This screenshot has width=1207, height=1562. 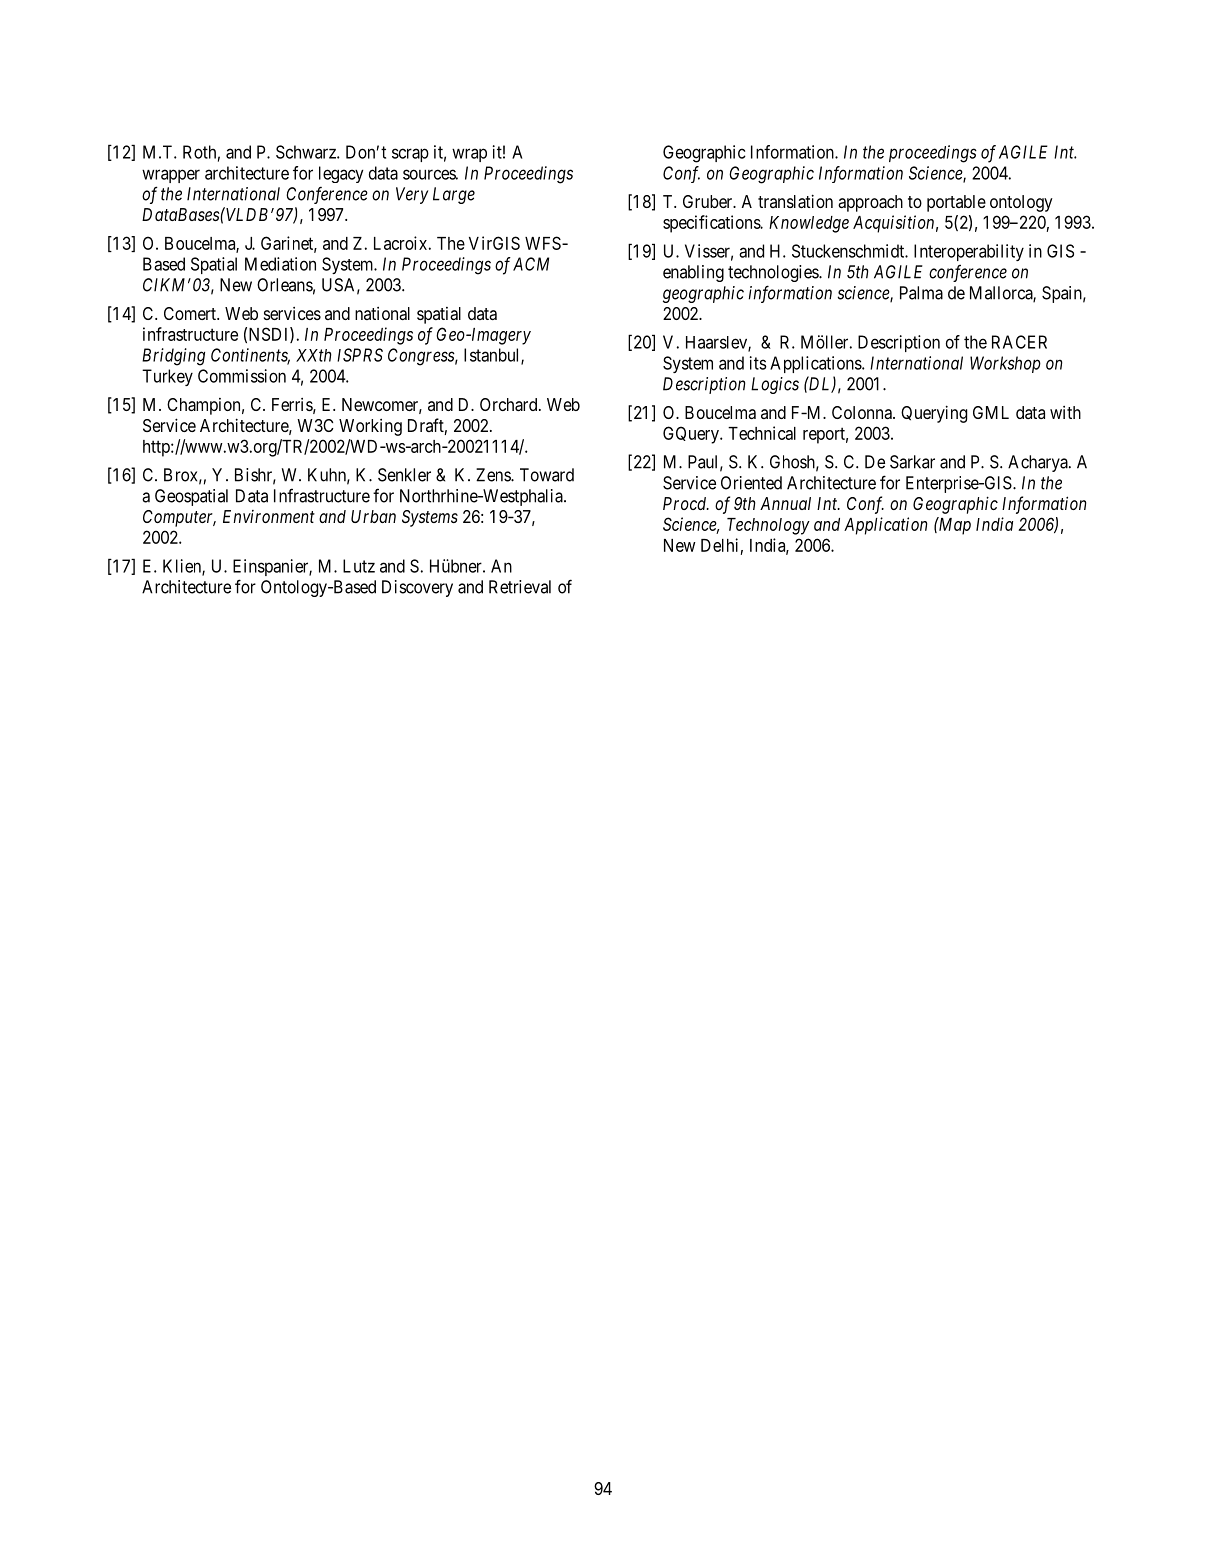 What do you see at coordinates (969, 252) in the screenshot?
I see `Interoperability` at bounding box center [969, 252].
